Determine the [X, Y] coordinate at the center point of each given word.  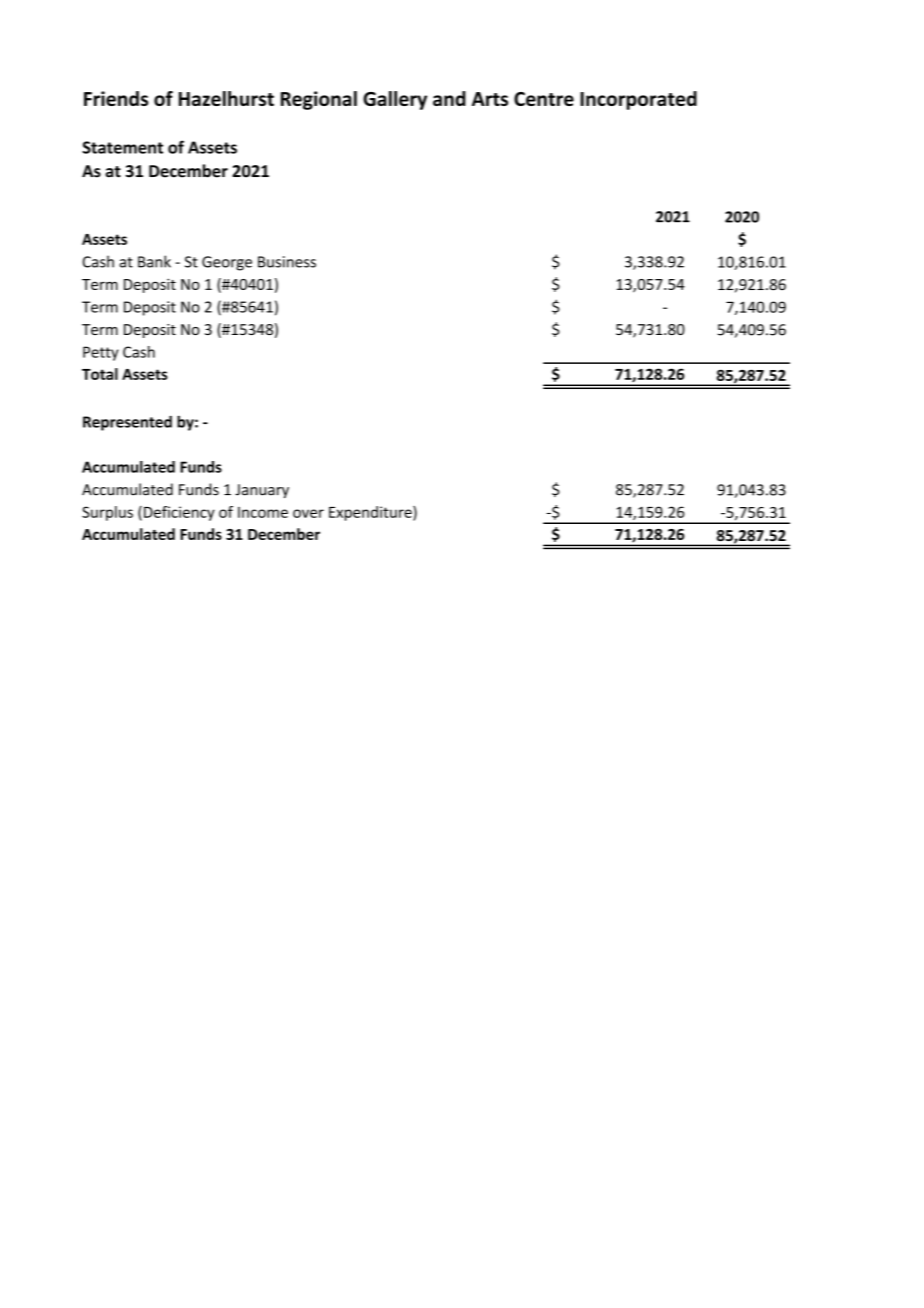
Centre [544, 99]
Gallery [395, 100]
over [308, 513]
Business [287, 262]
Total [100, 374]
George [227, 263]
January [262, 491]
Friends [116, 98]
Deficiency [179, 513]
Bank [154, 261]
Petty [101, 353]
